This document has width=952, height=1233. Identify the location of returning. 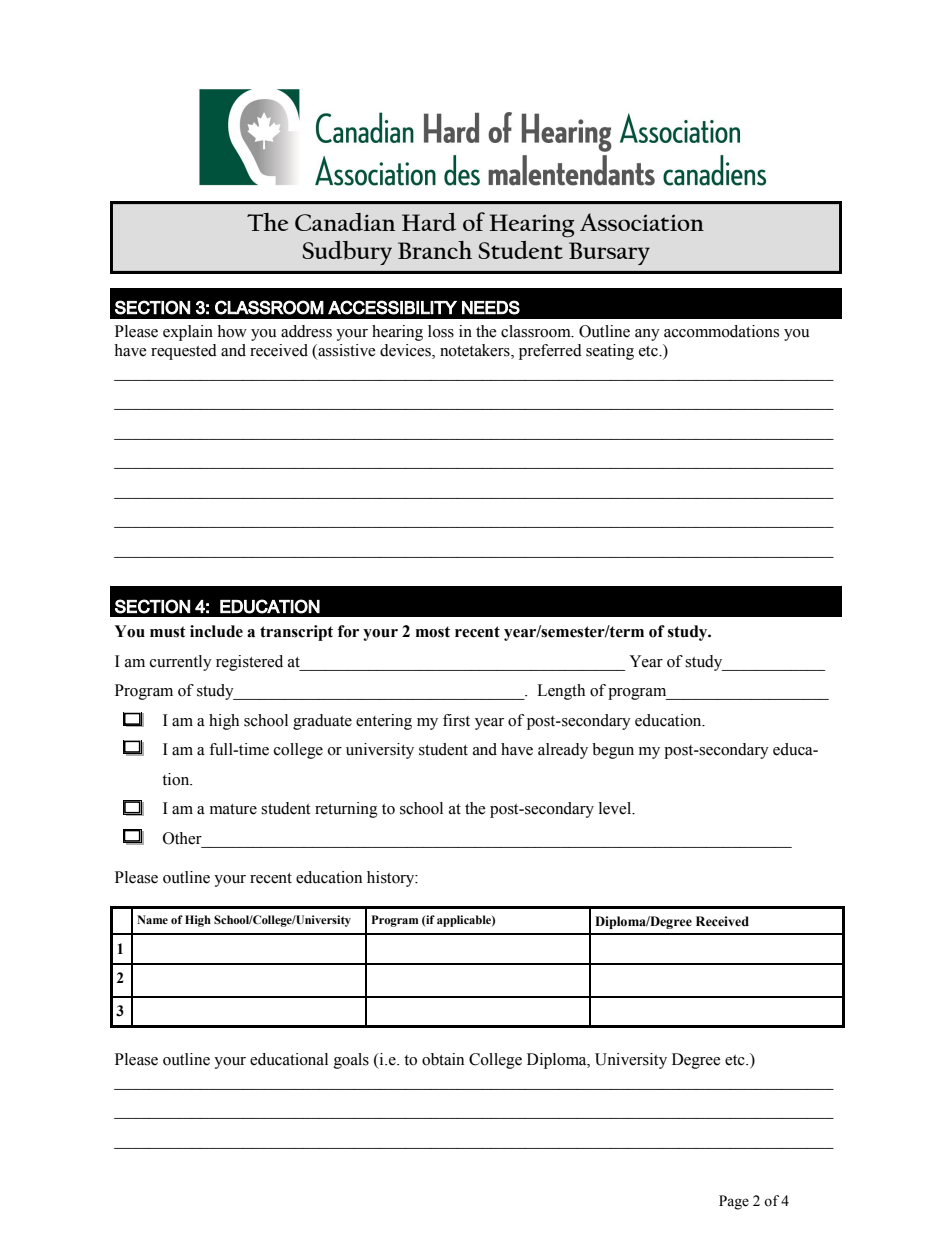
(346, 810).
